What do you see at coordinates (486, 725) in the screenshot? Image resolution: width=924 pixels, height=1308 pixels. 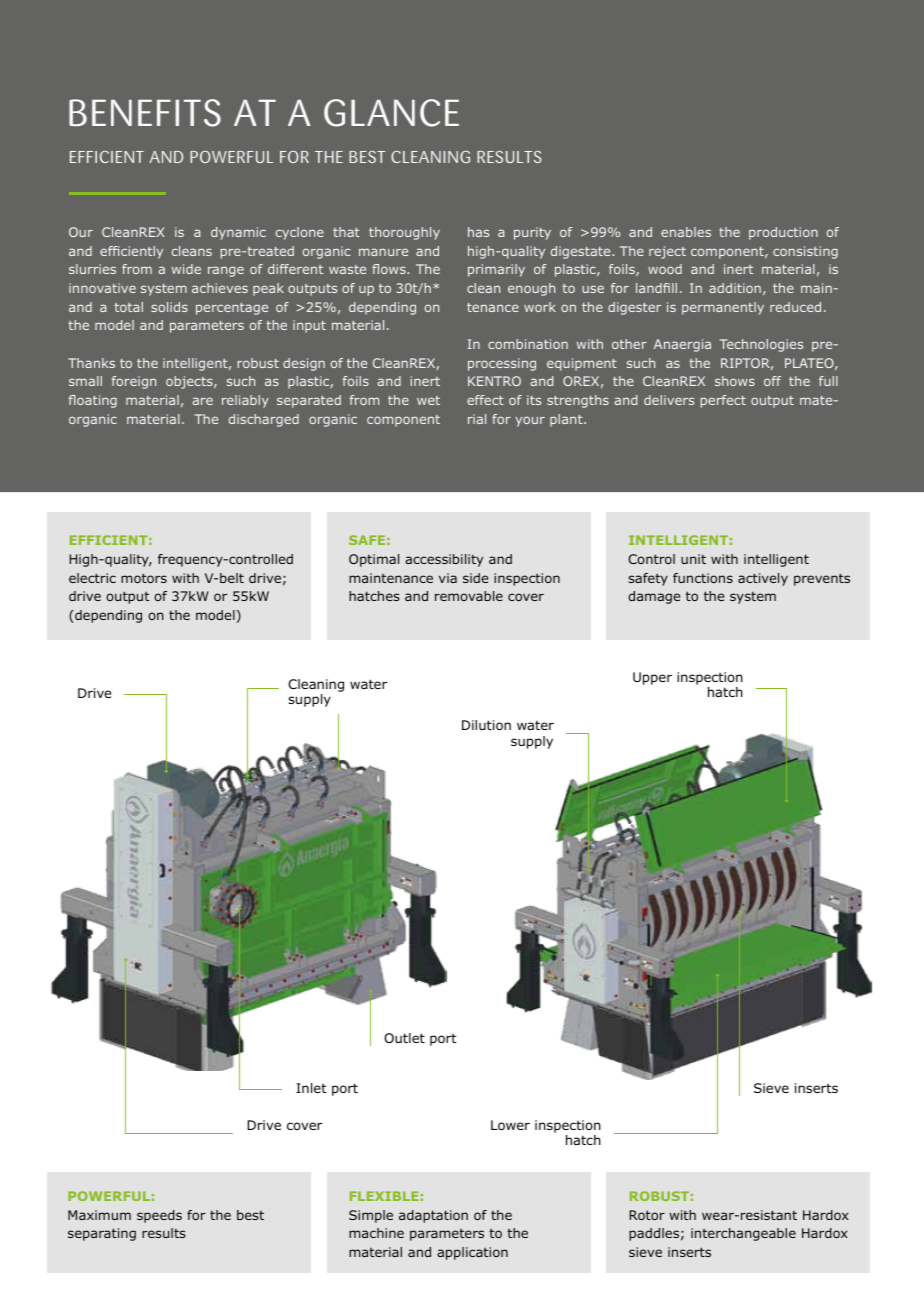 I see `Dilution` at bounding box center [486, 725].
